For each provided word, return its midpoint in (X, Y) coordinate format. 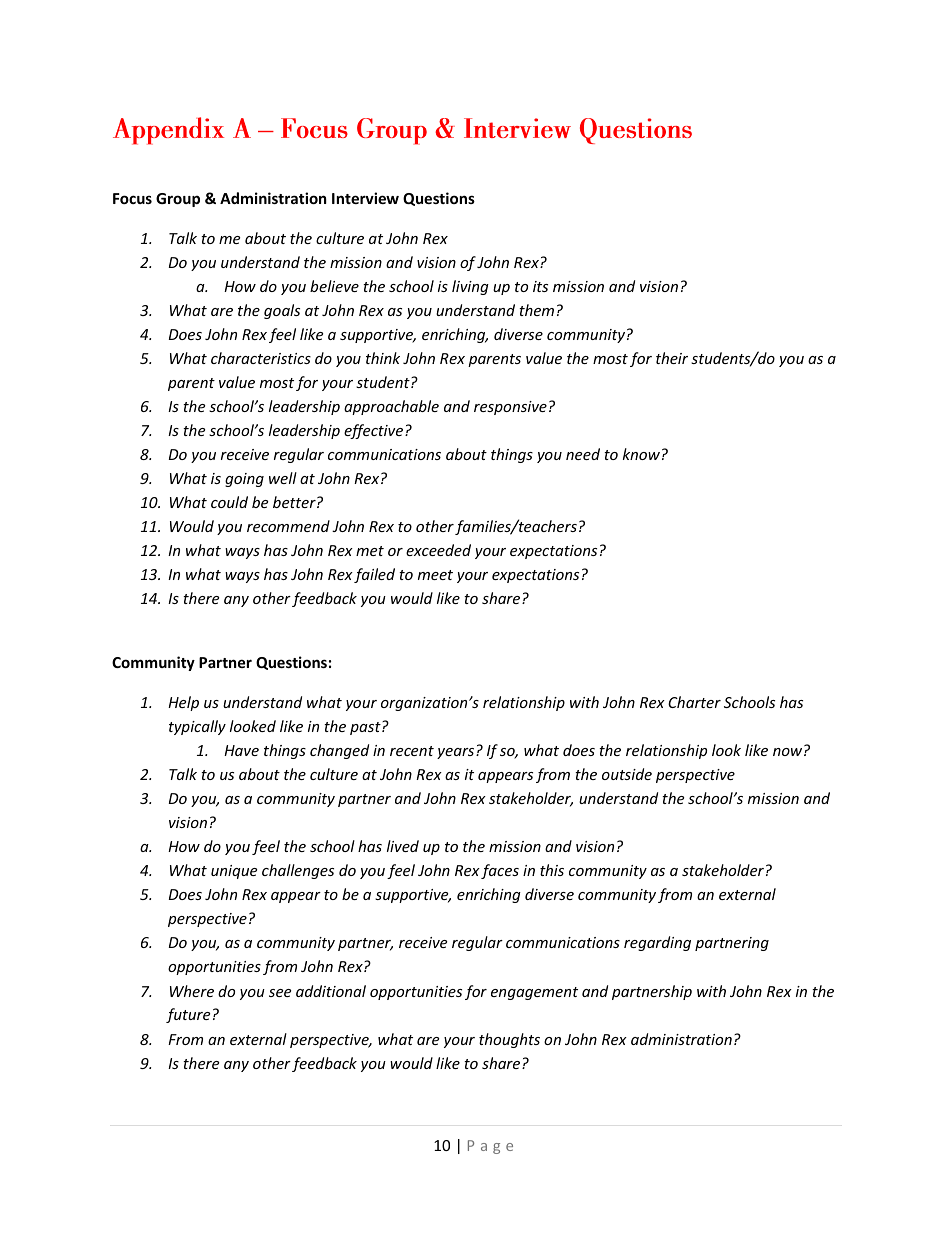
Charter (694, 702)
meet (435, 575)
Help (183, 703)
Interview (365, 198)
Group (178, 200)
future (188, 1015)
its (540, 286)
